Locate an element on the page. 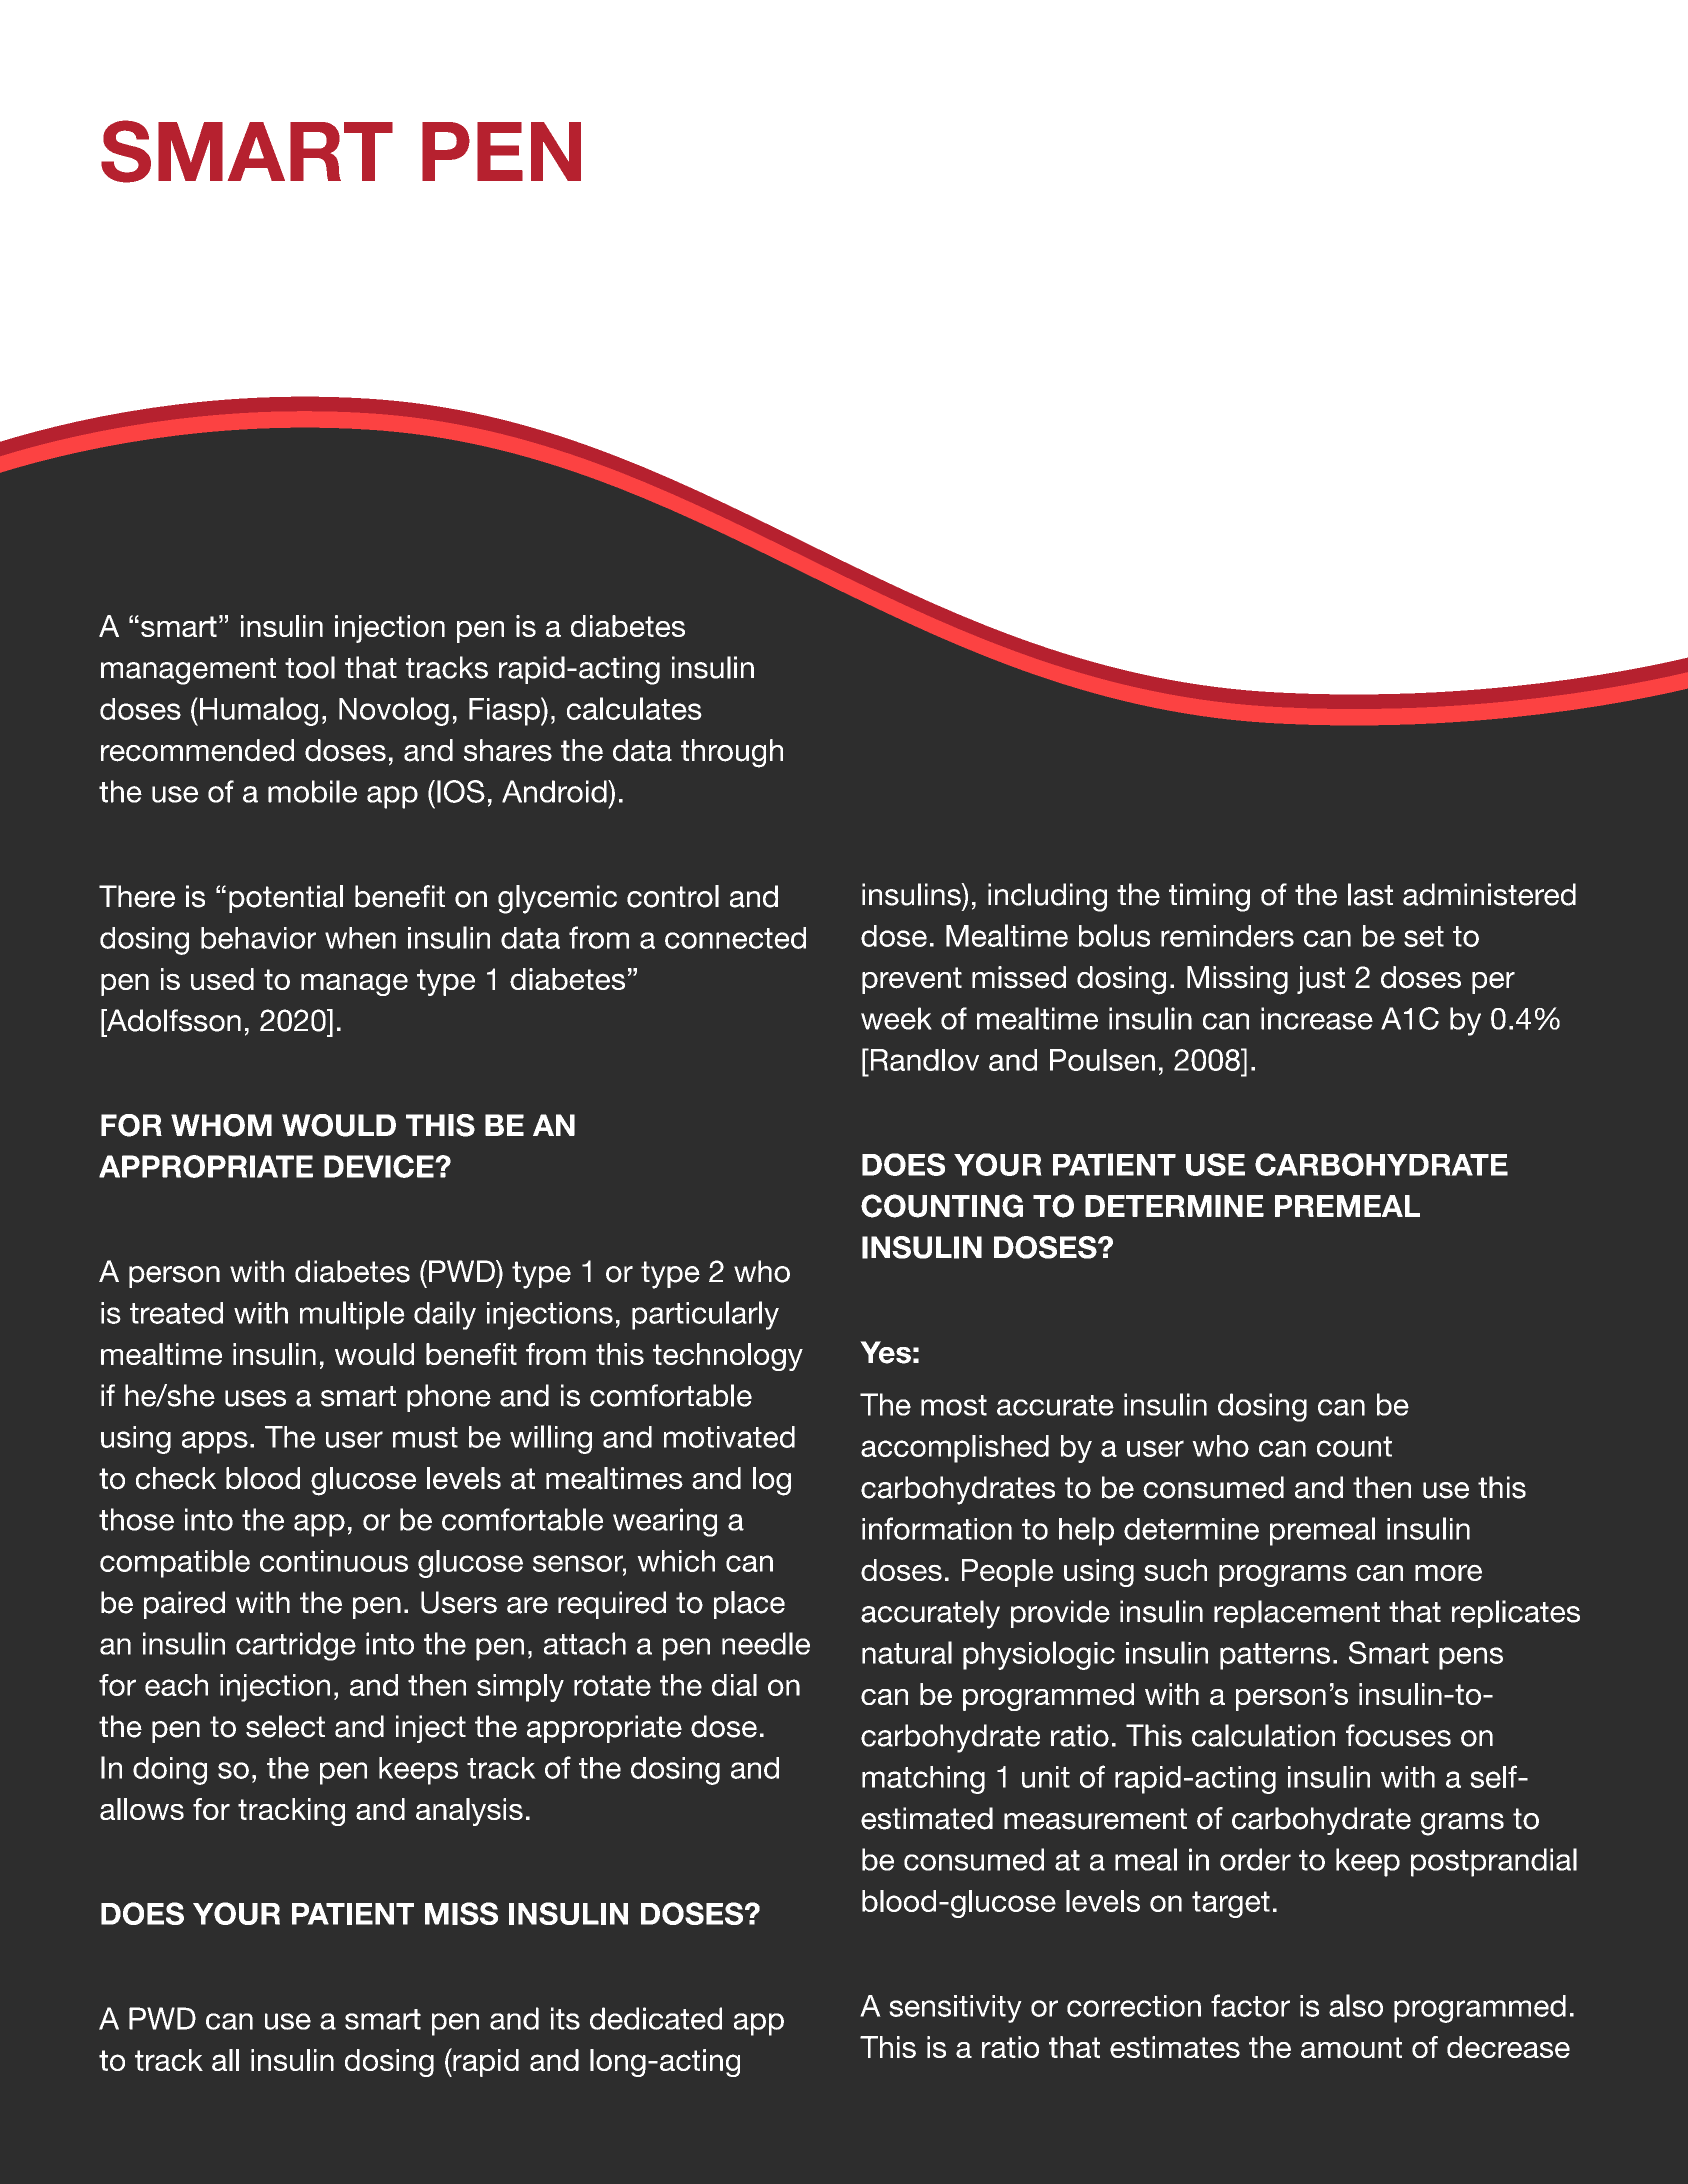 The height and width of the page is (2184, 1688). increase is located at coordinates (1317, 1018).
